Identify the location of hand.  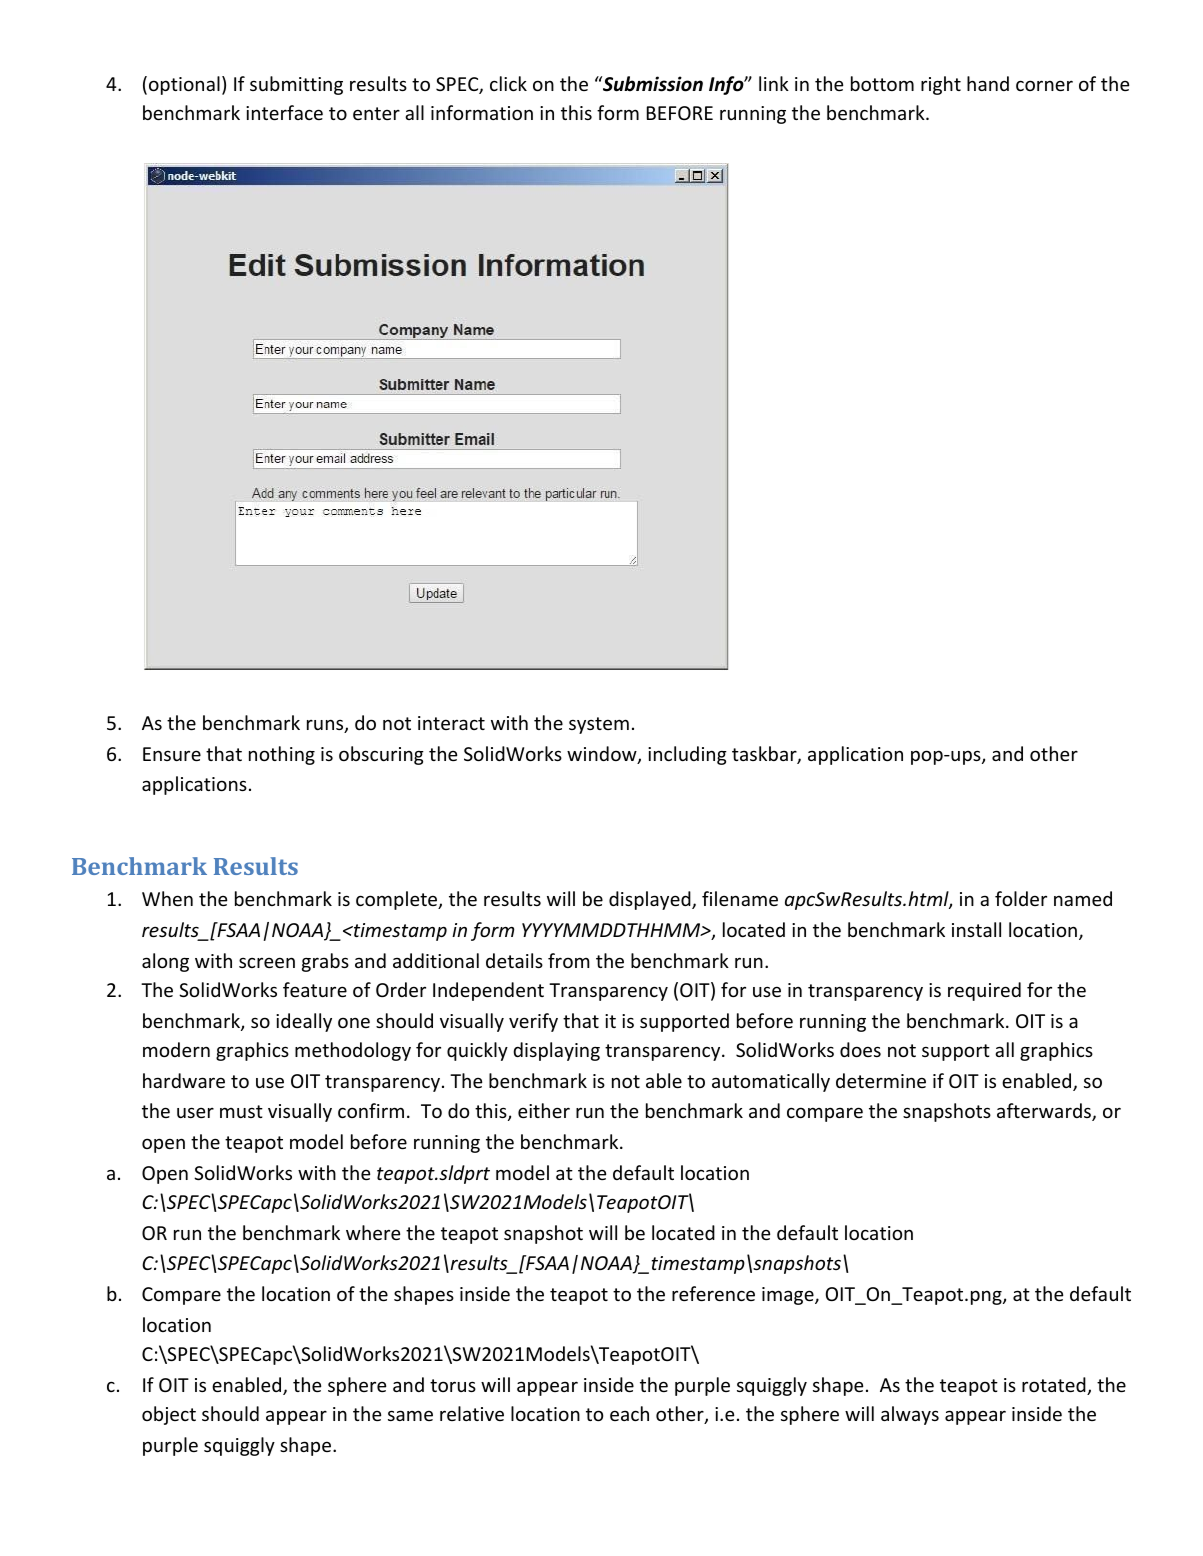
(988, 83).
